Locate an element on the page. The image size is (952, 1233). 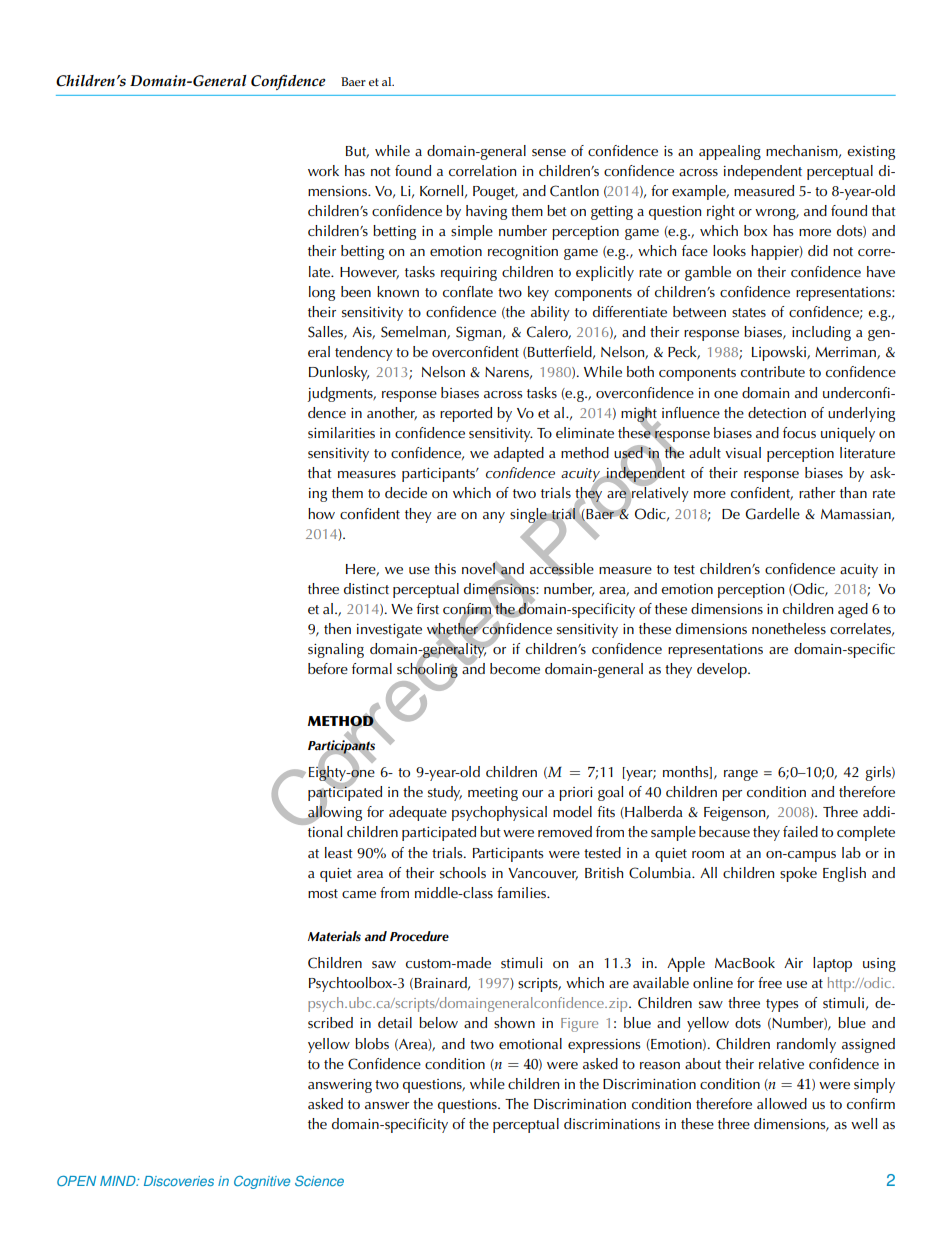
failed is located at coordinates (800, 831).
